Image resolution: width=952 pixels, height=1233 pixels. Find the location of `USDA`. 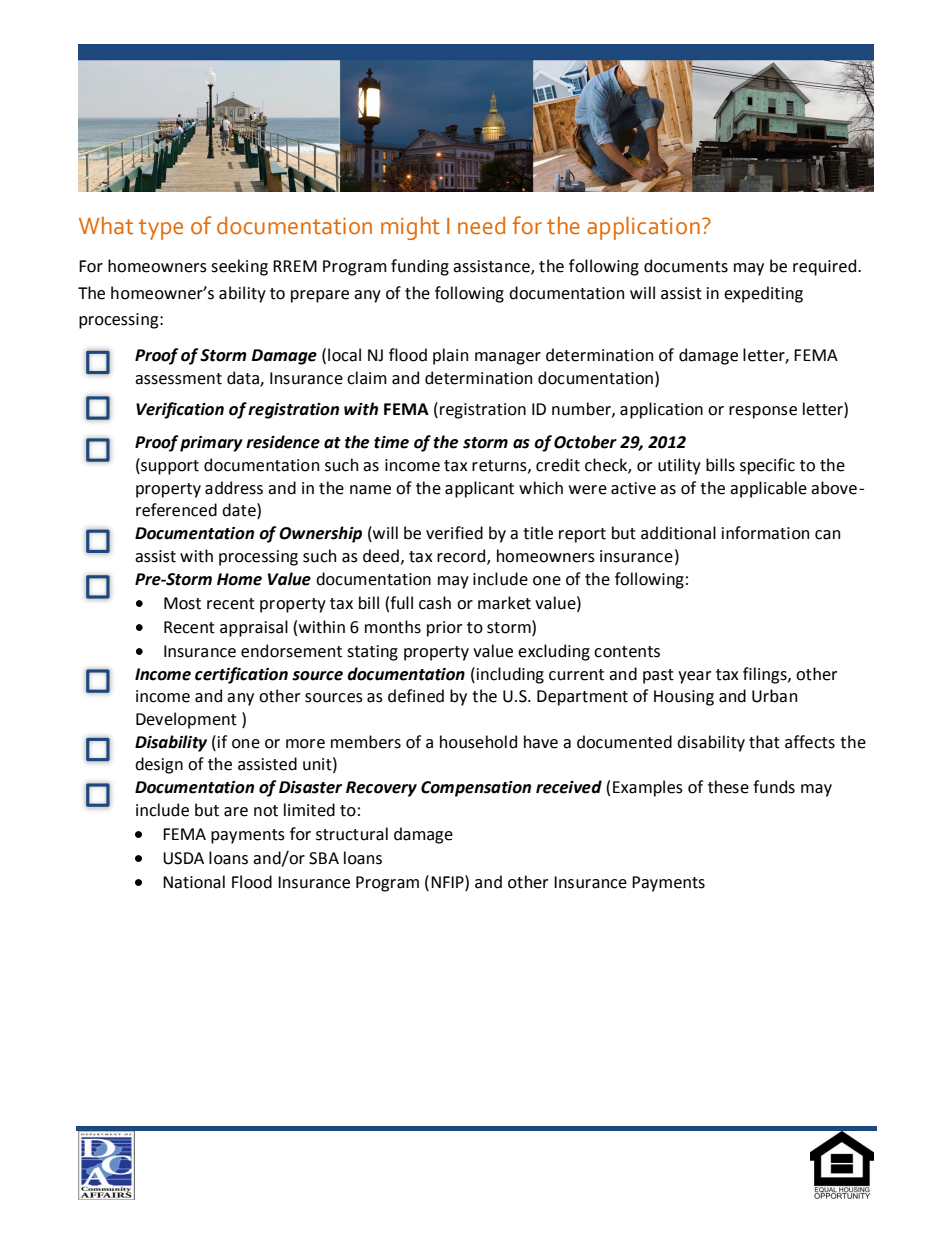

USDA is located at coordinates (183, 858).
